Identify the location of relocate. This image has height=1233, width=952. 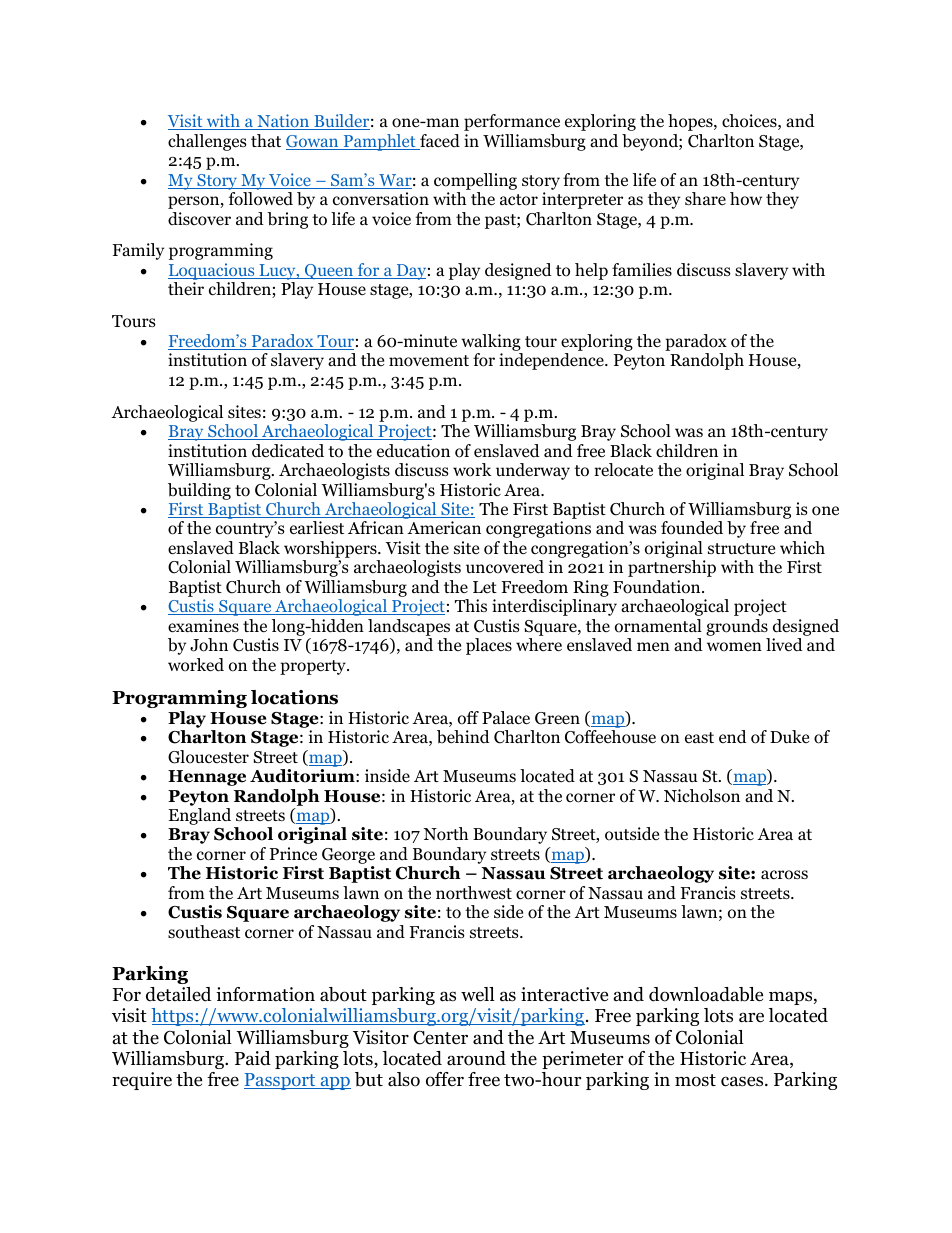
(623, 470).
